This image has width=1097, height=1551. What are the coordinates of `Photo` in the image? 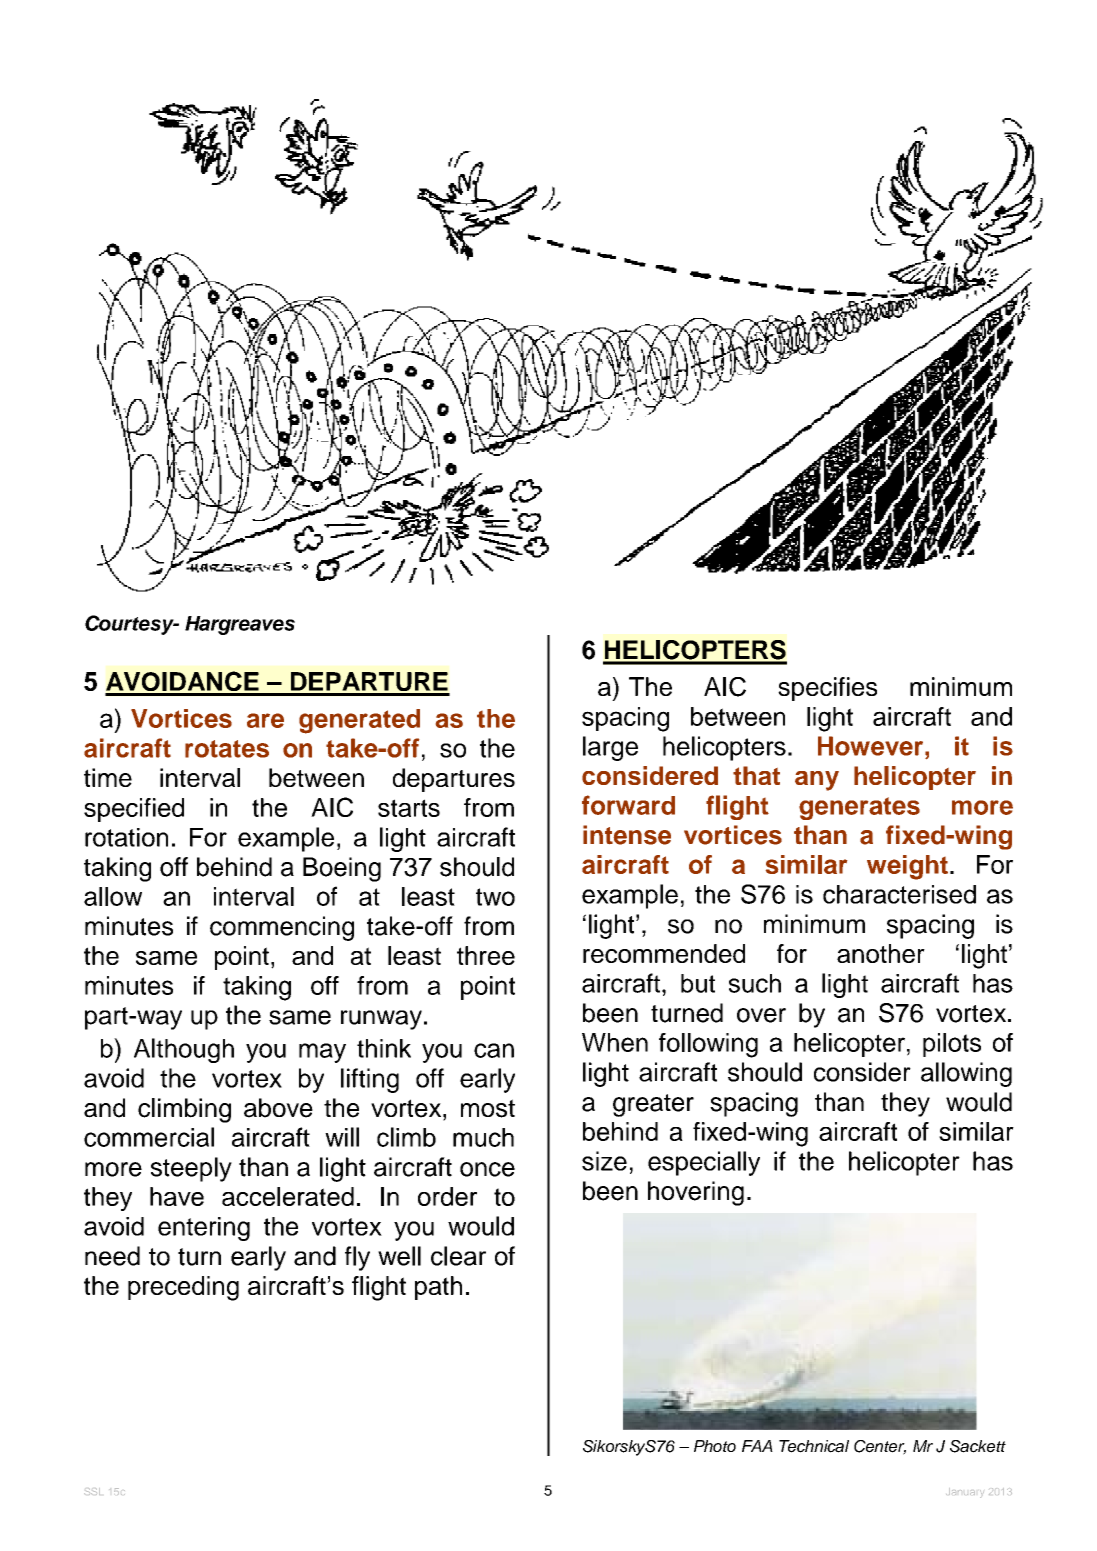 It's located at (715, 1446).
